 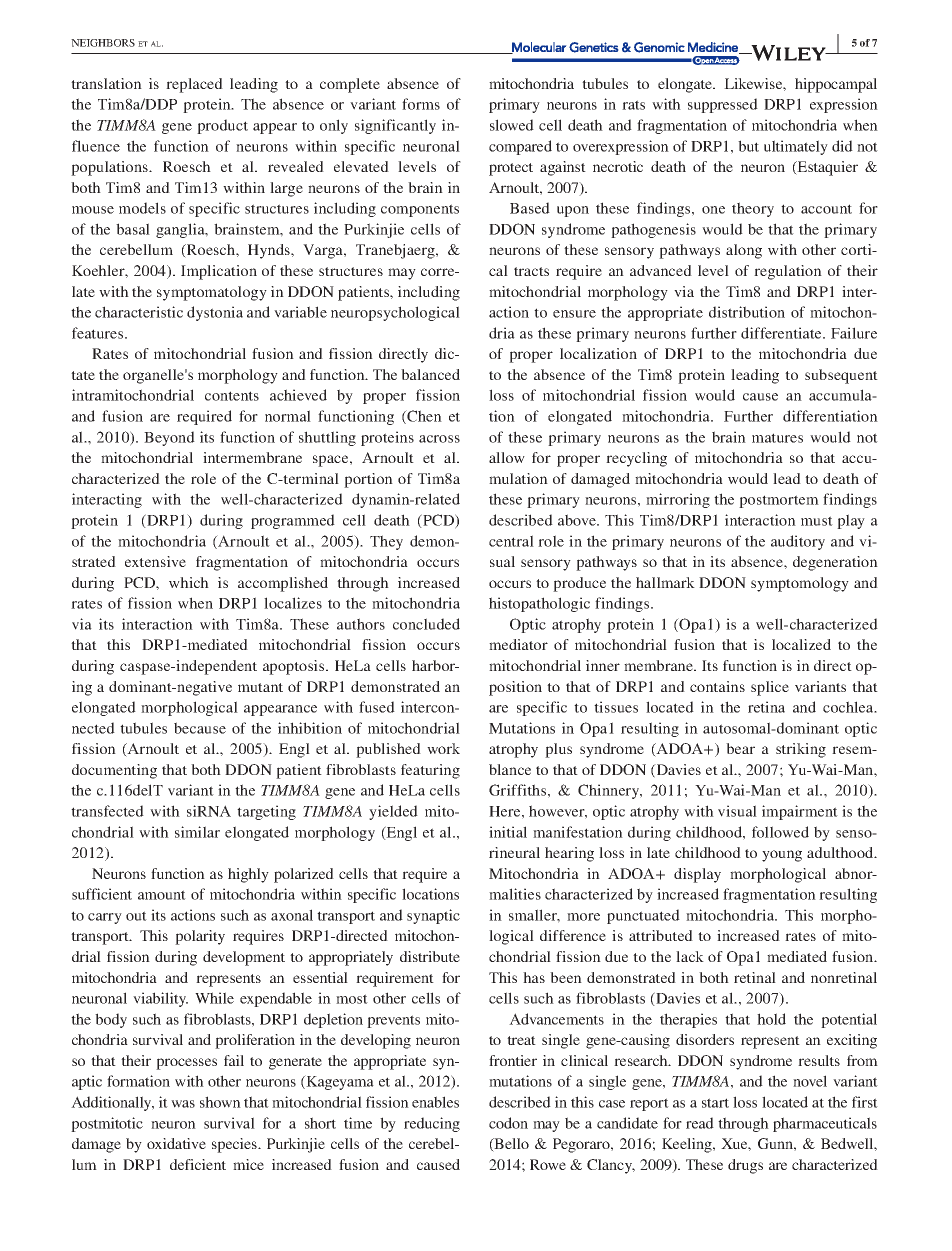 What do you see at coordinates (723, 105) in the image?
I see `suppressed` at bounding box center [723, 105].
